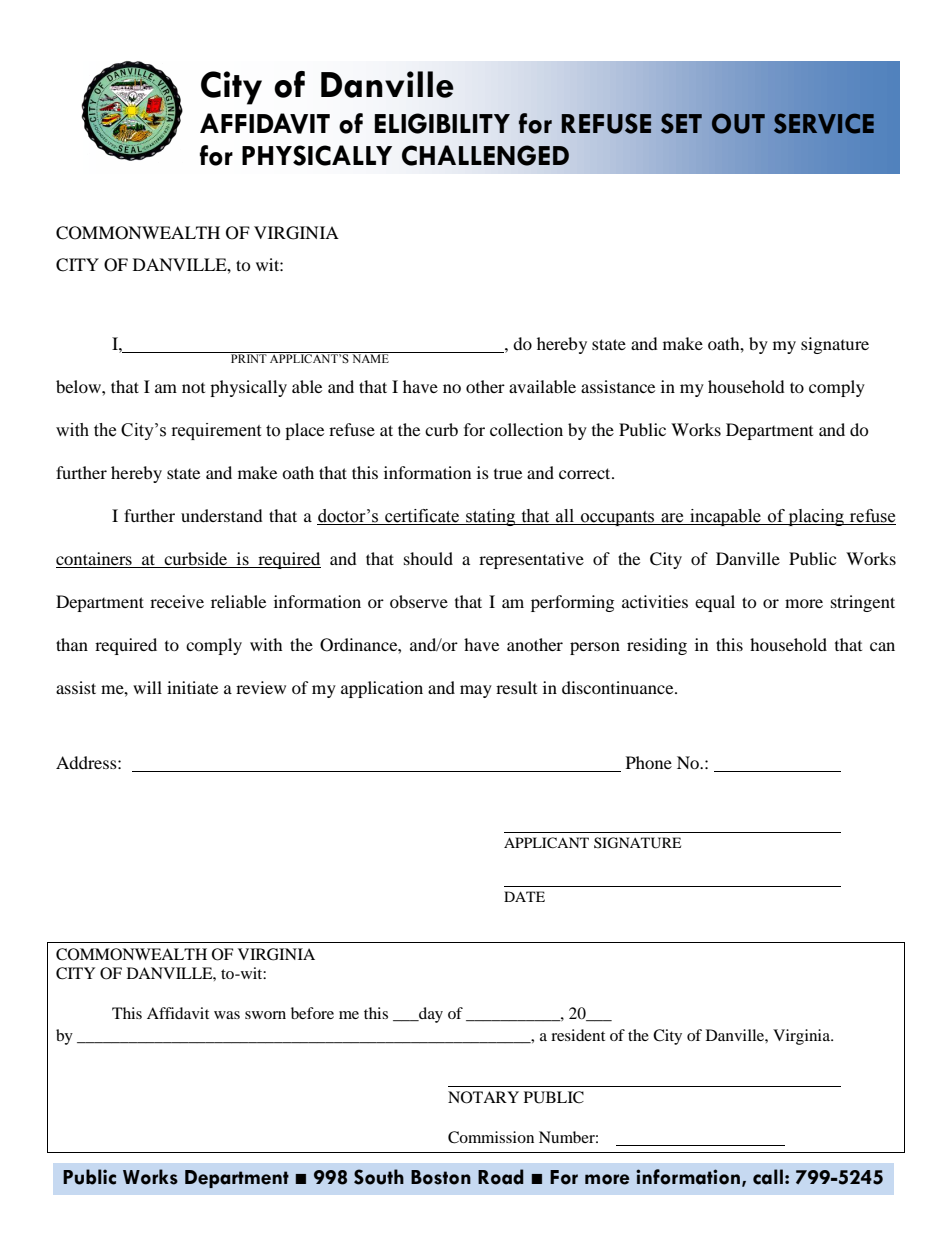  What do you see at coordinates (824, 123) in the page?
I see `SERVICE` at bounding box center [824, 123].
